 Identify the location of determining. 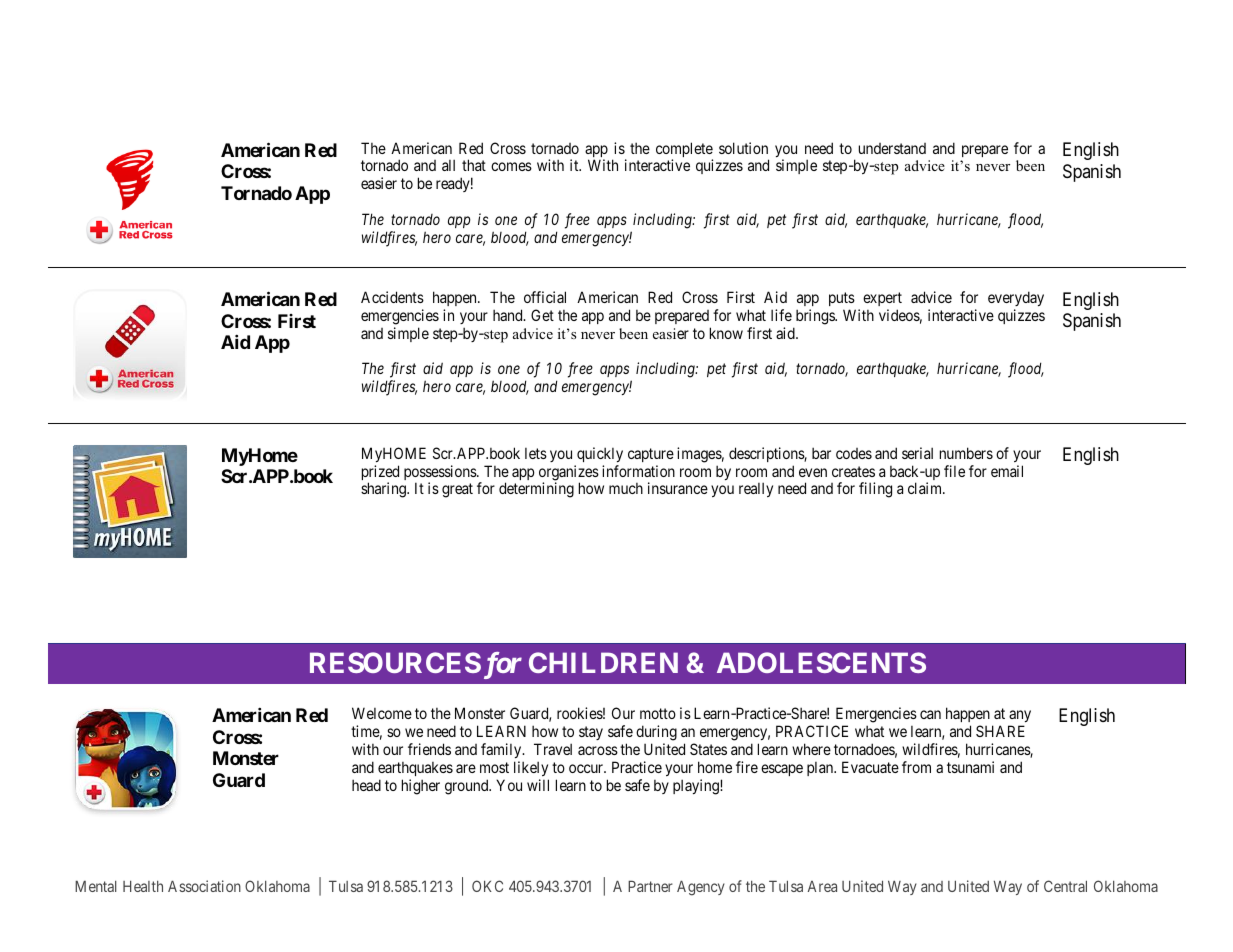
(536, 490).
